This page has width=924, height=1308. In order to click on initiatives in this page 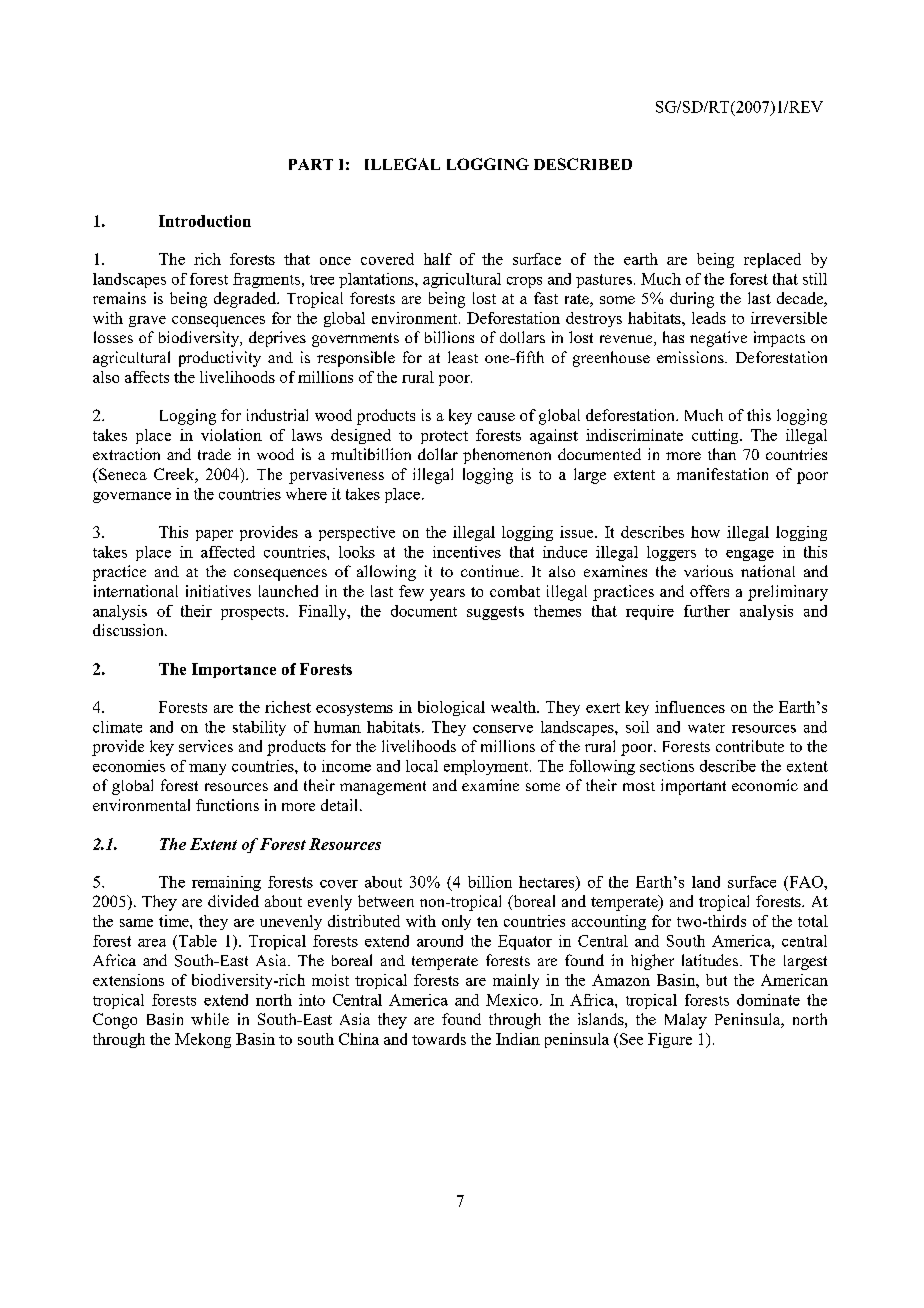, I will do `click(218, 591)`.
